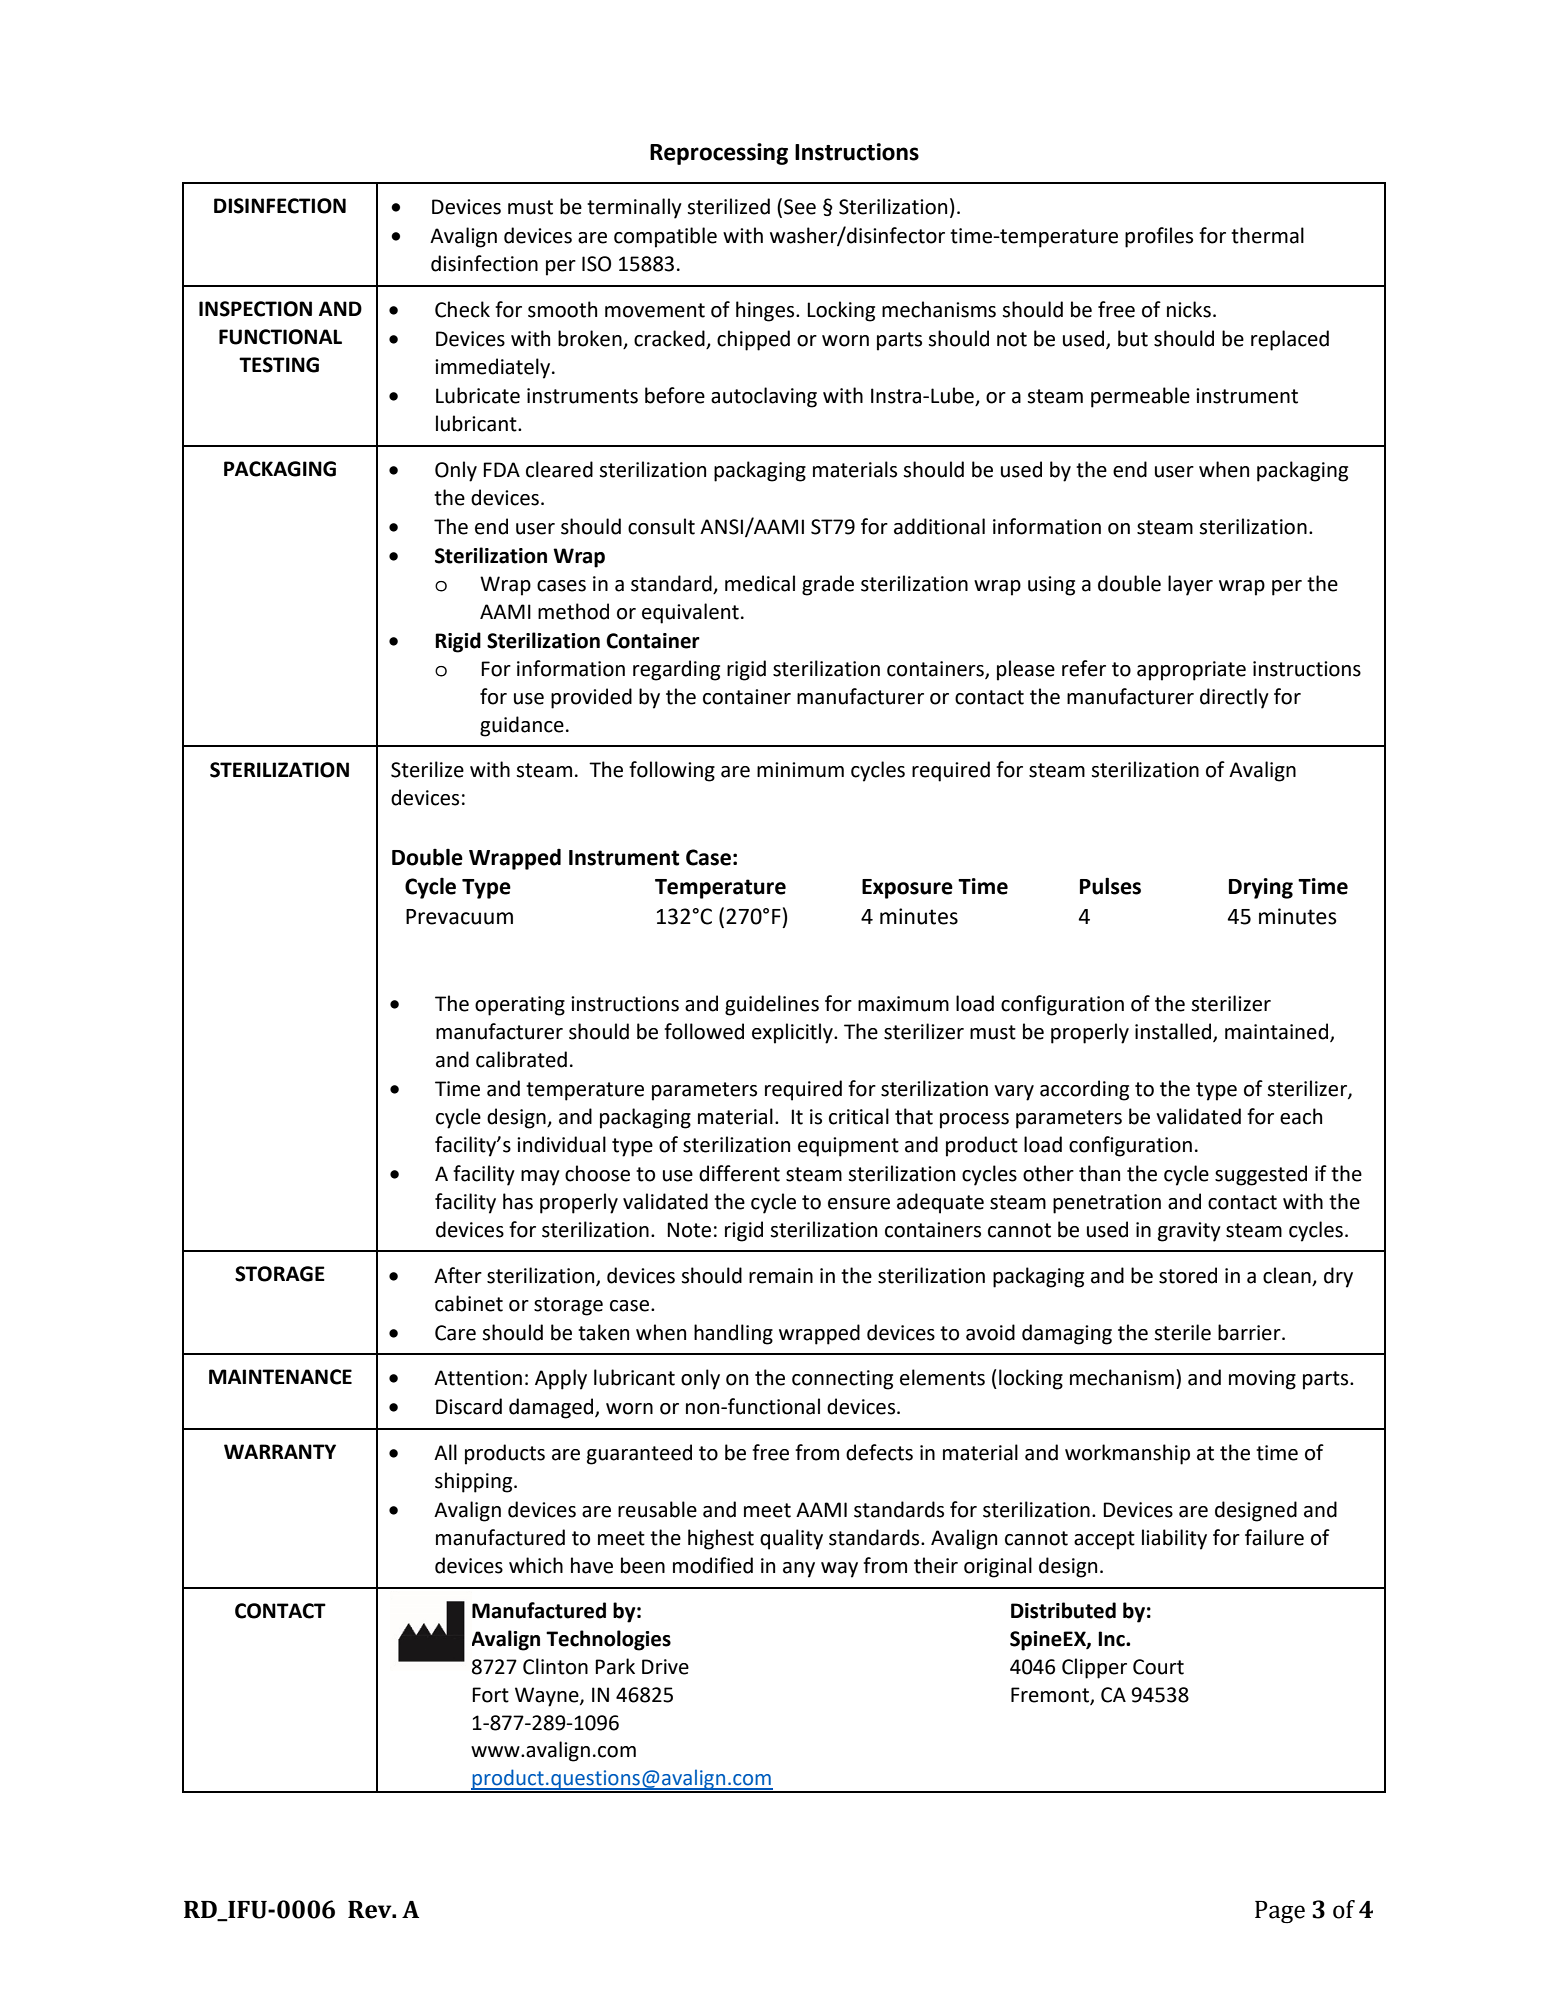  What do you see at coordinates (1159, 237) in the screenshot?
I see `profiles` at bounding box center [1159, 237].
